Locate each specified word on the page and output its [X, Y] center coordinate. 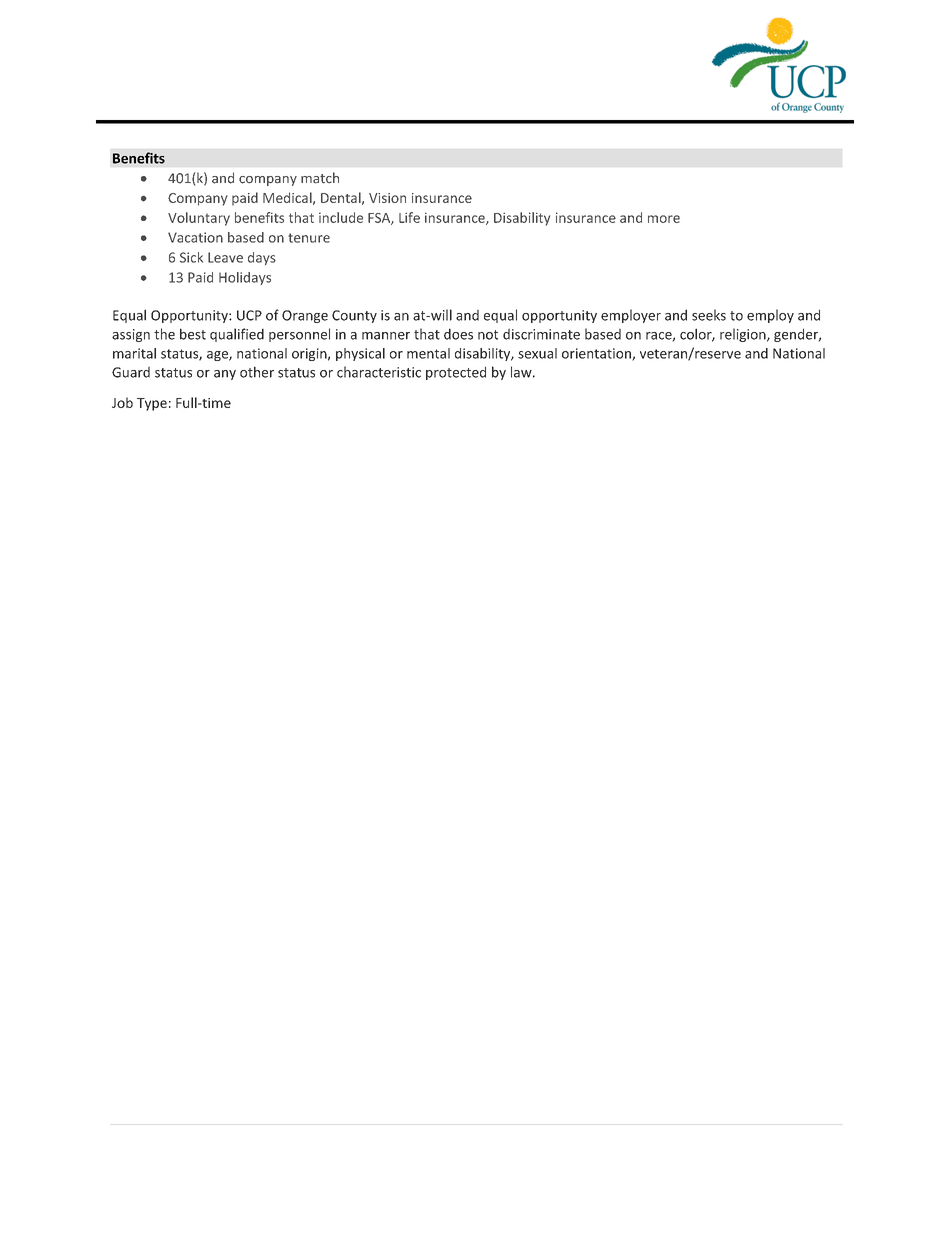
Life [409, 217]
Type [152, 404]
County [354, 316]
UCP [249, 315]
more [664, 219]
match [320, 178]
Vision [387, 198]
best [193, 334]
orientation [597, 354]
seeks [709, 315]
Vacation [195, 237]
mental [428, 353]
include [341, 217]
